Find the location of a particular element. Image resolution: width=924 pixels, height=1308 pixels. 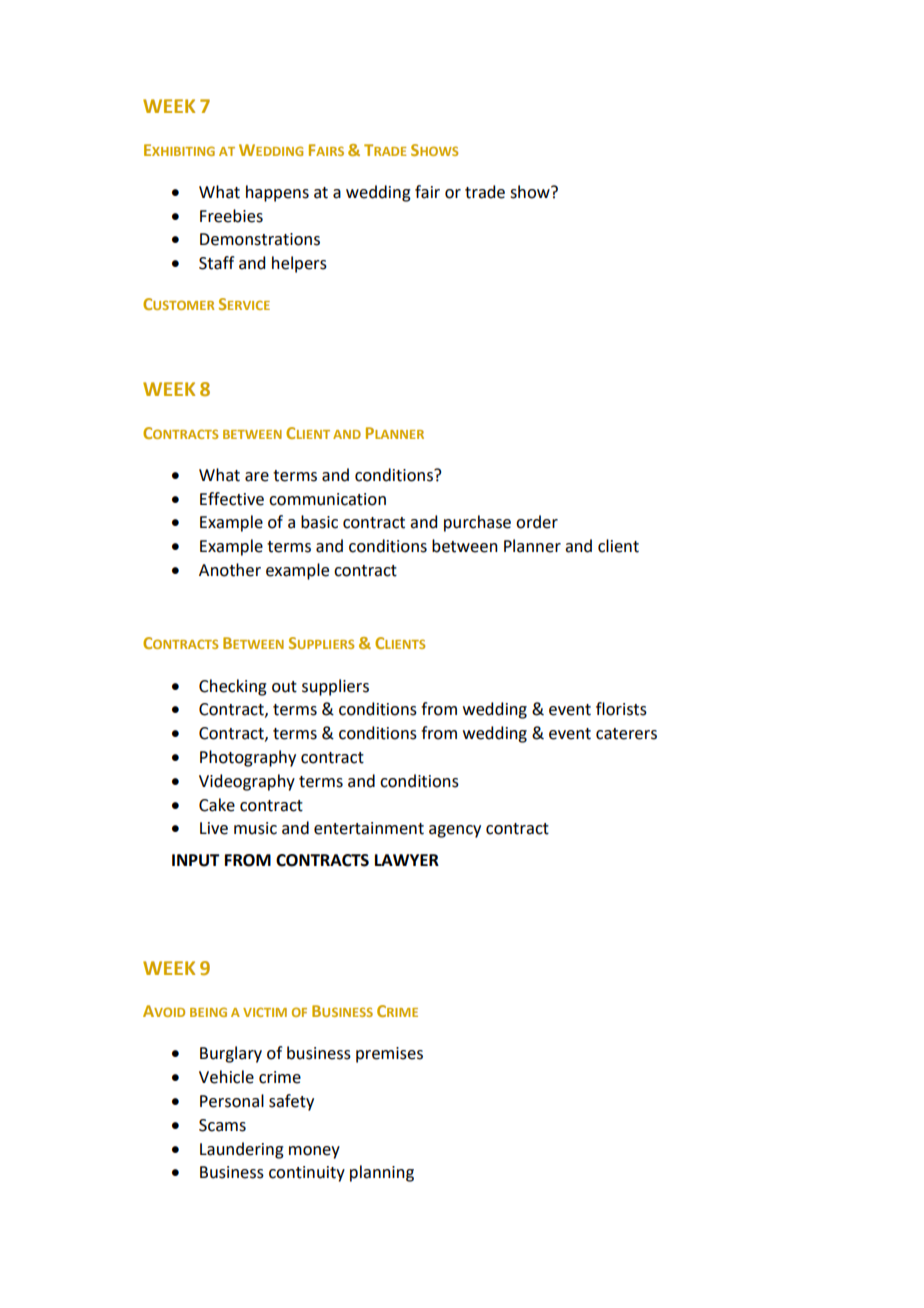

florists is located at coordinates (621, 709).
